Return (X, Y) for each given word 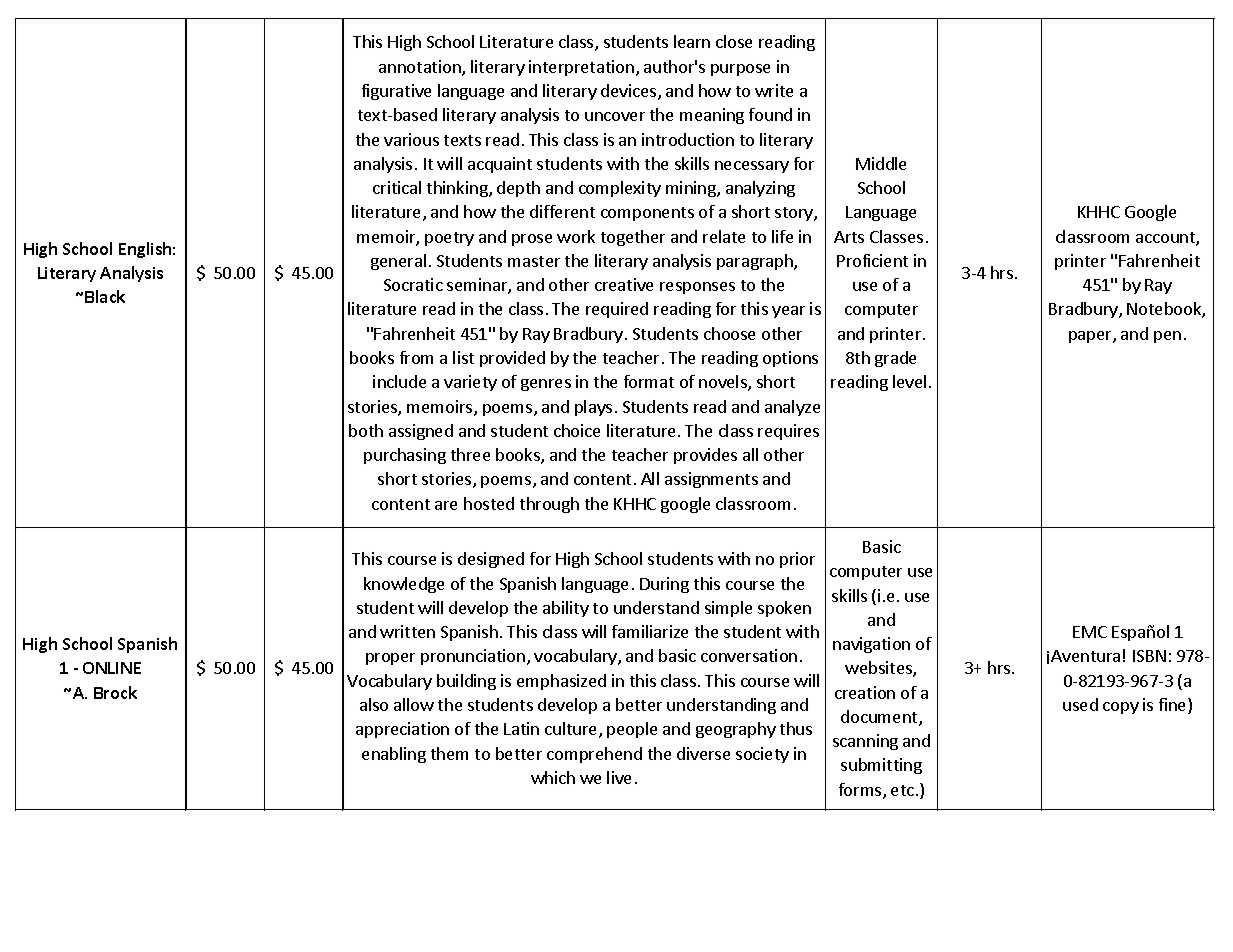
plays (593, 408)
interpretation (581, 68)
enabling (394, 755)
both (366, 430)
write (774, 90)
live (619, 777)
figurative (396, 92)
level (909, 381)
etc (902, 790)
